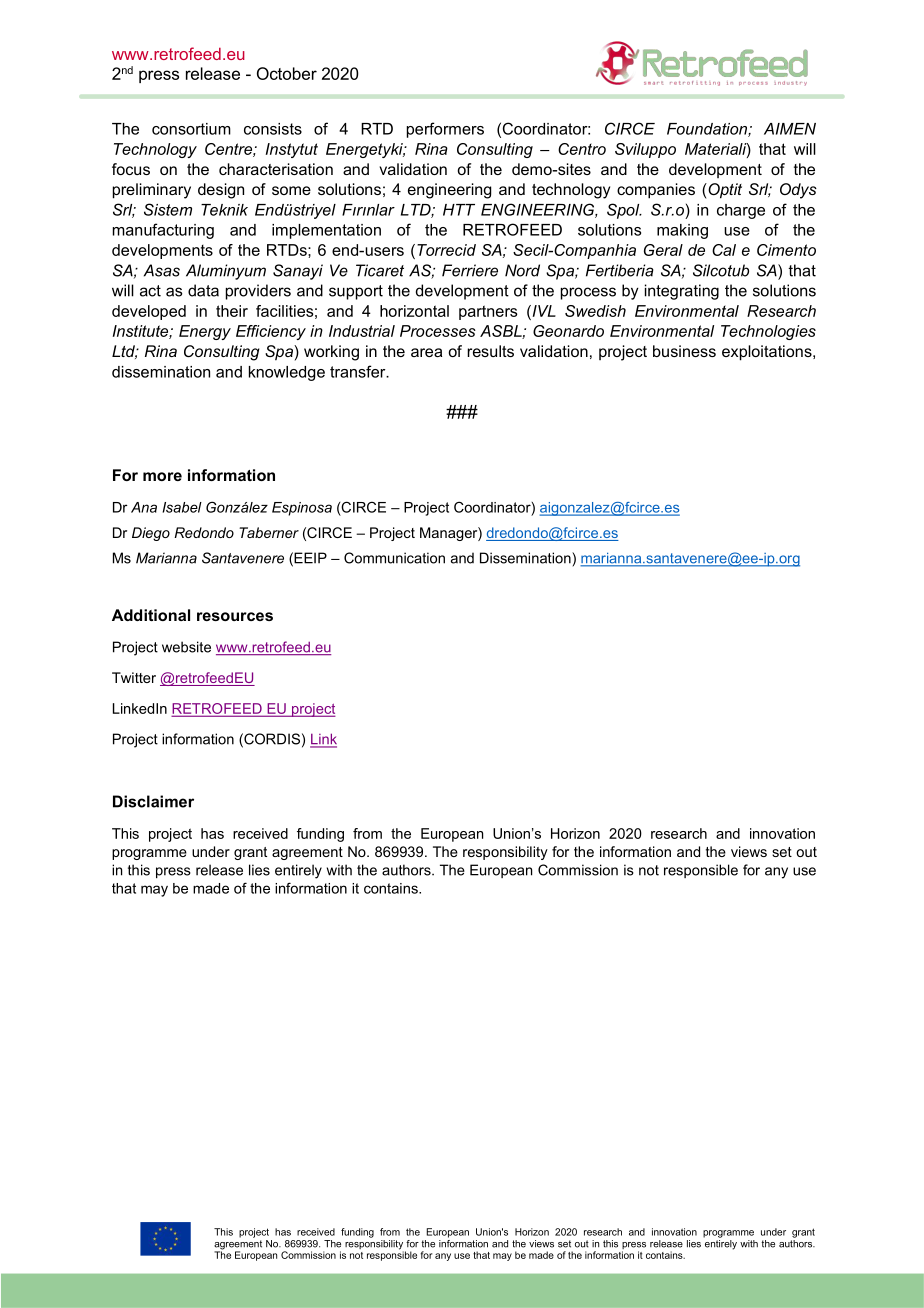 The width and height of the document is (924, 1308). I want to click on Centro, so click(582, 149).
